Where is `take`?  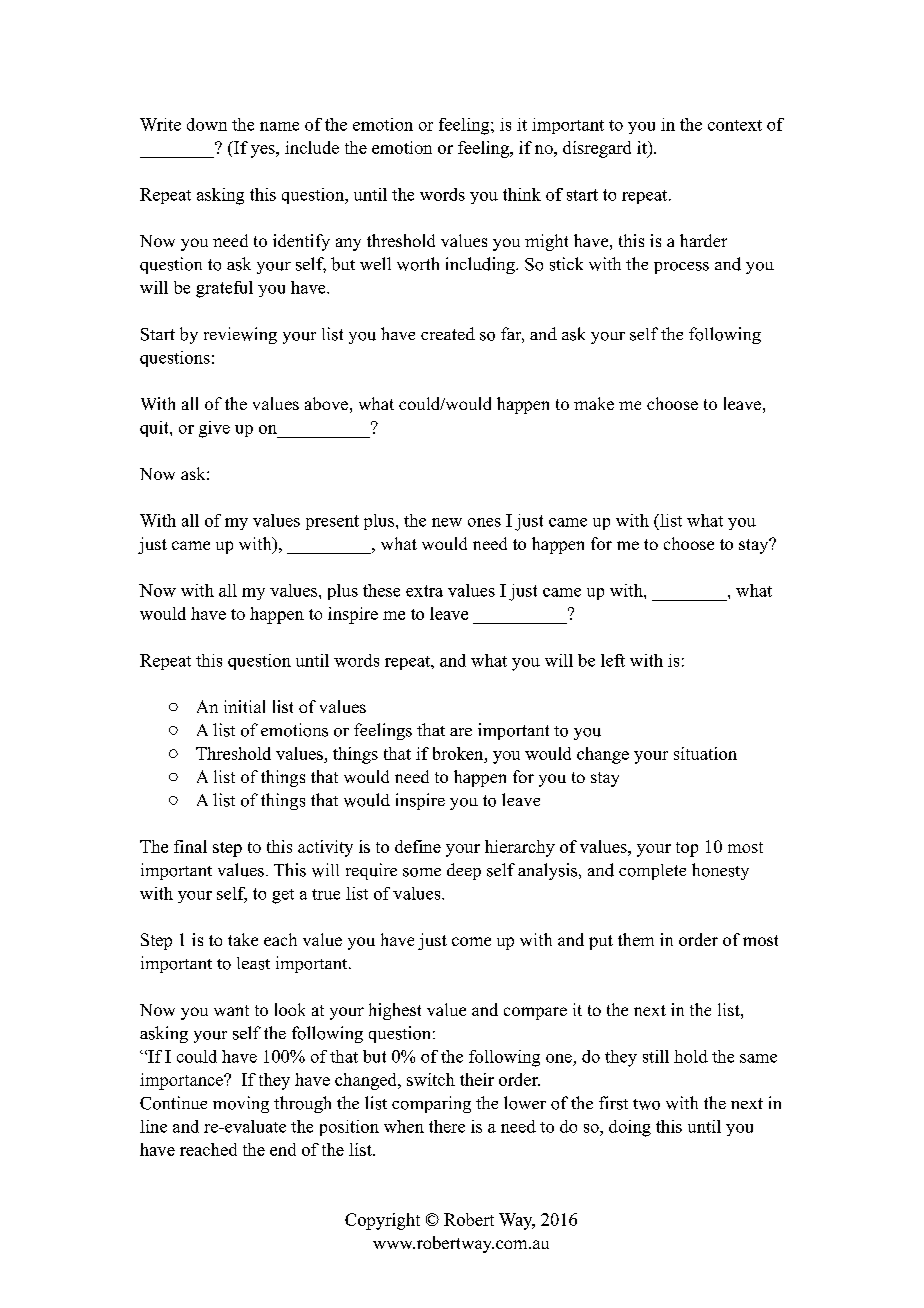 take is located at coordinates (243, 939).
